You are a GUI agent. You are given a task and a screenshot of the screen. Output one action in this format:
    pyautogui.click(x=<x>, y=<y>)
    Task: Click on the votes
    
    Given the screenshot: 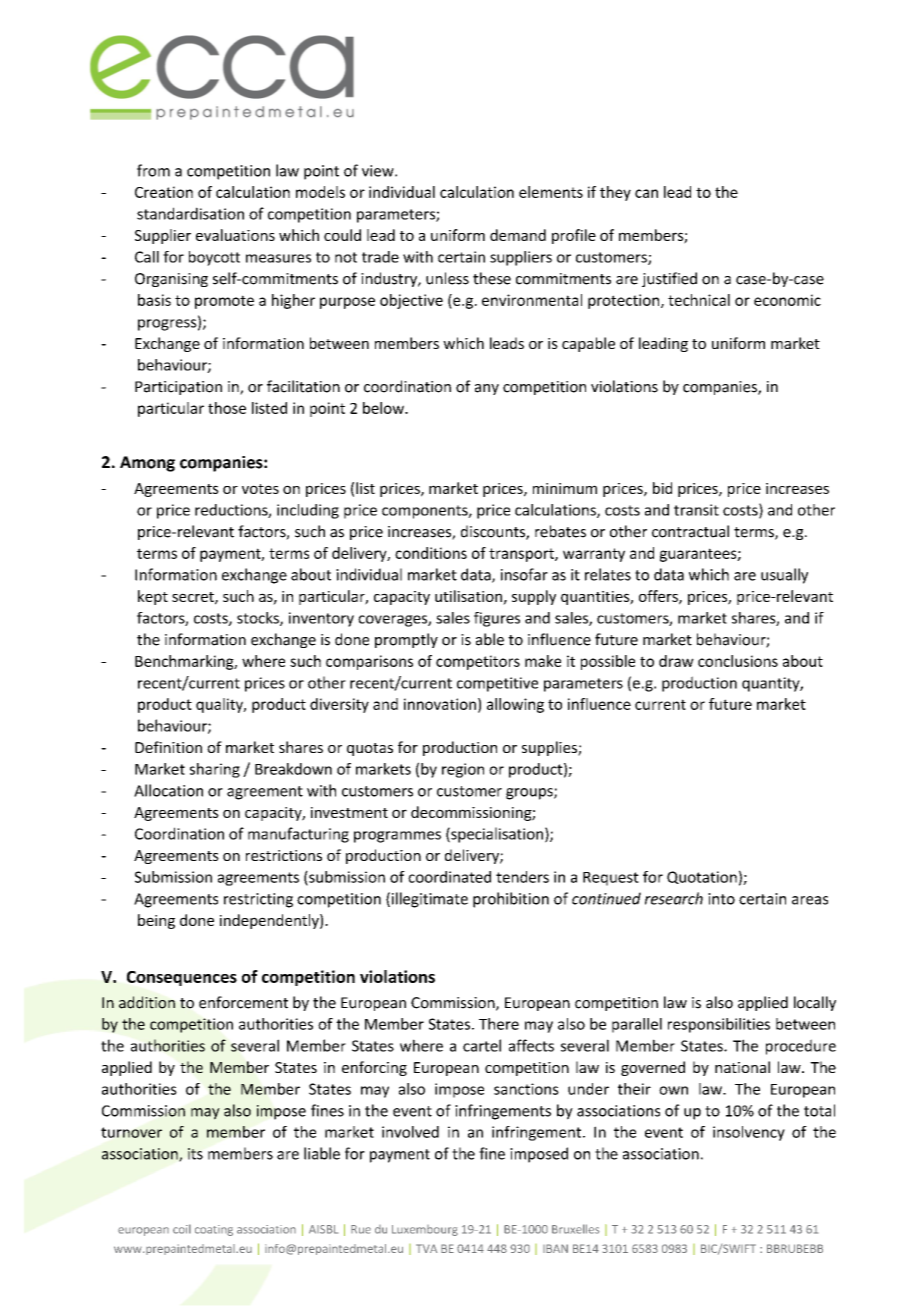 What is the action you would take?
    pyautogui.click(x=260, y=489)
